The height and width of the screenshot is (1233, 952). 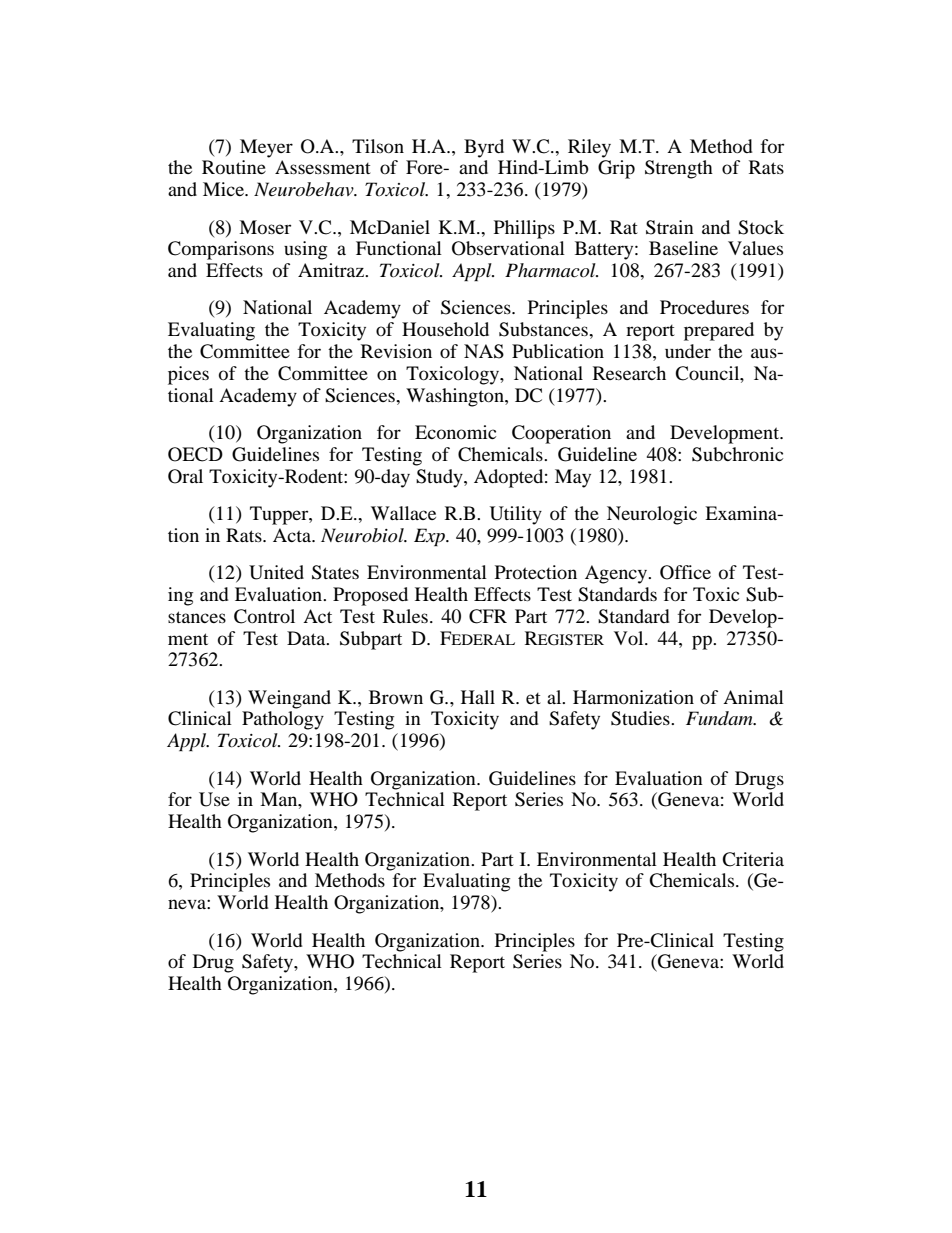 I want to click on Hall, so click(x=478, y=697).
